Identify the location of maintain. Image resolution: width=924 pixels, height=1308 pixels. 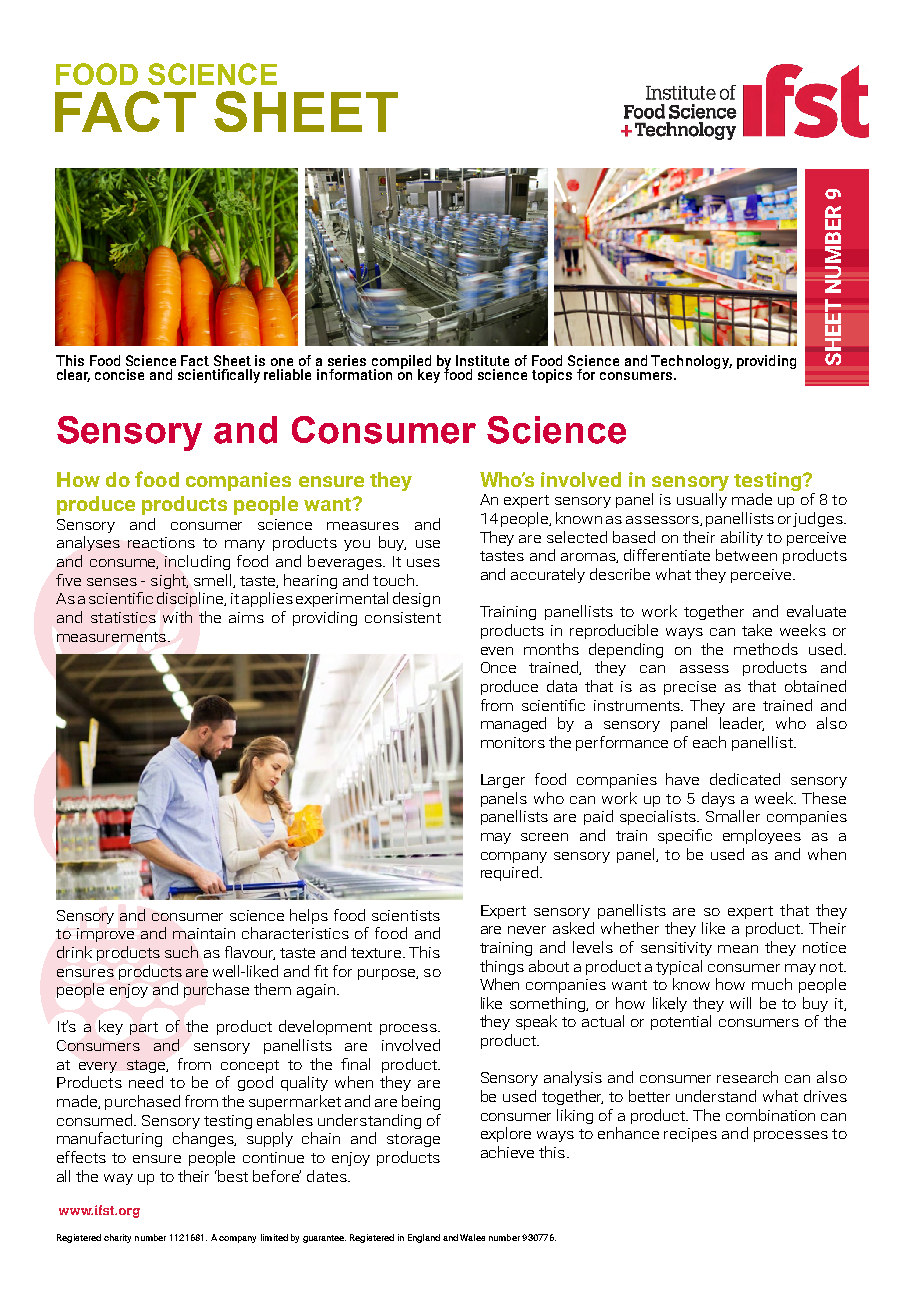
(204, 933).
